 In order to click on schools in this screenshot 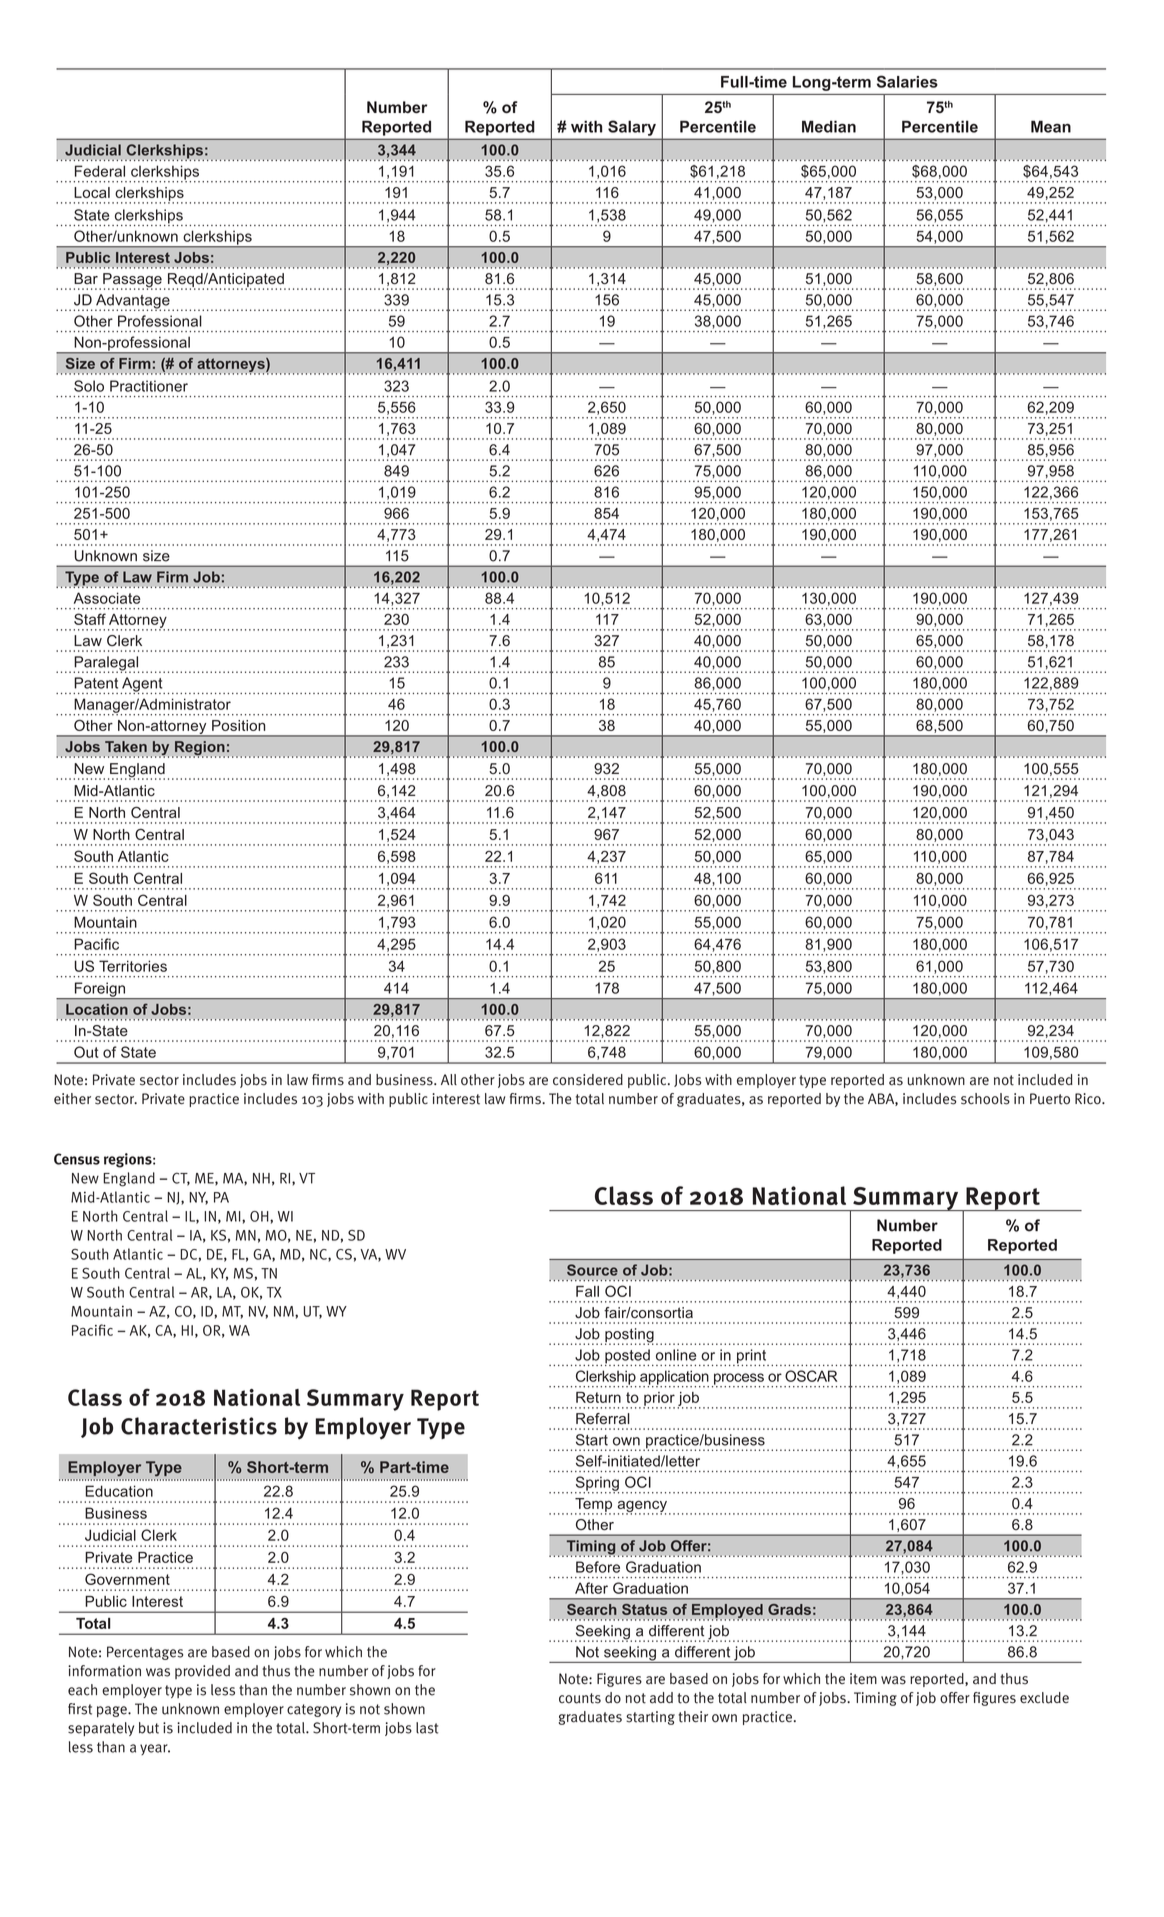, I will do `click(985, 1099)`.
